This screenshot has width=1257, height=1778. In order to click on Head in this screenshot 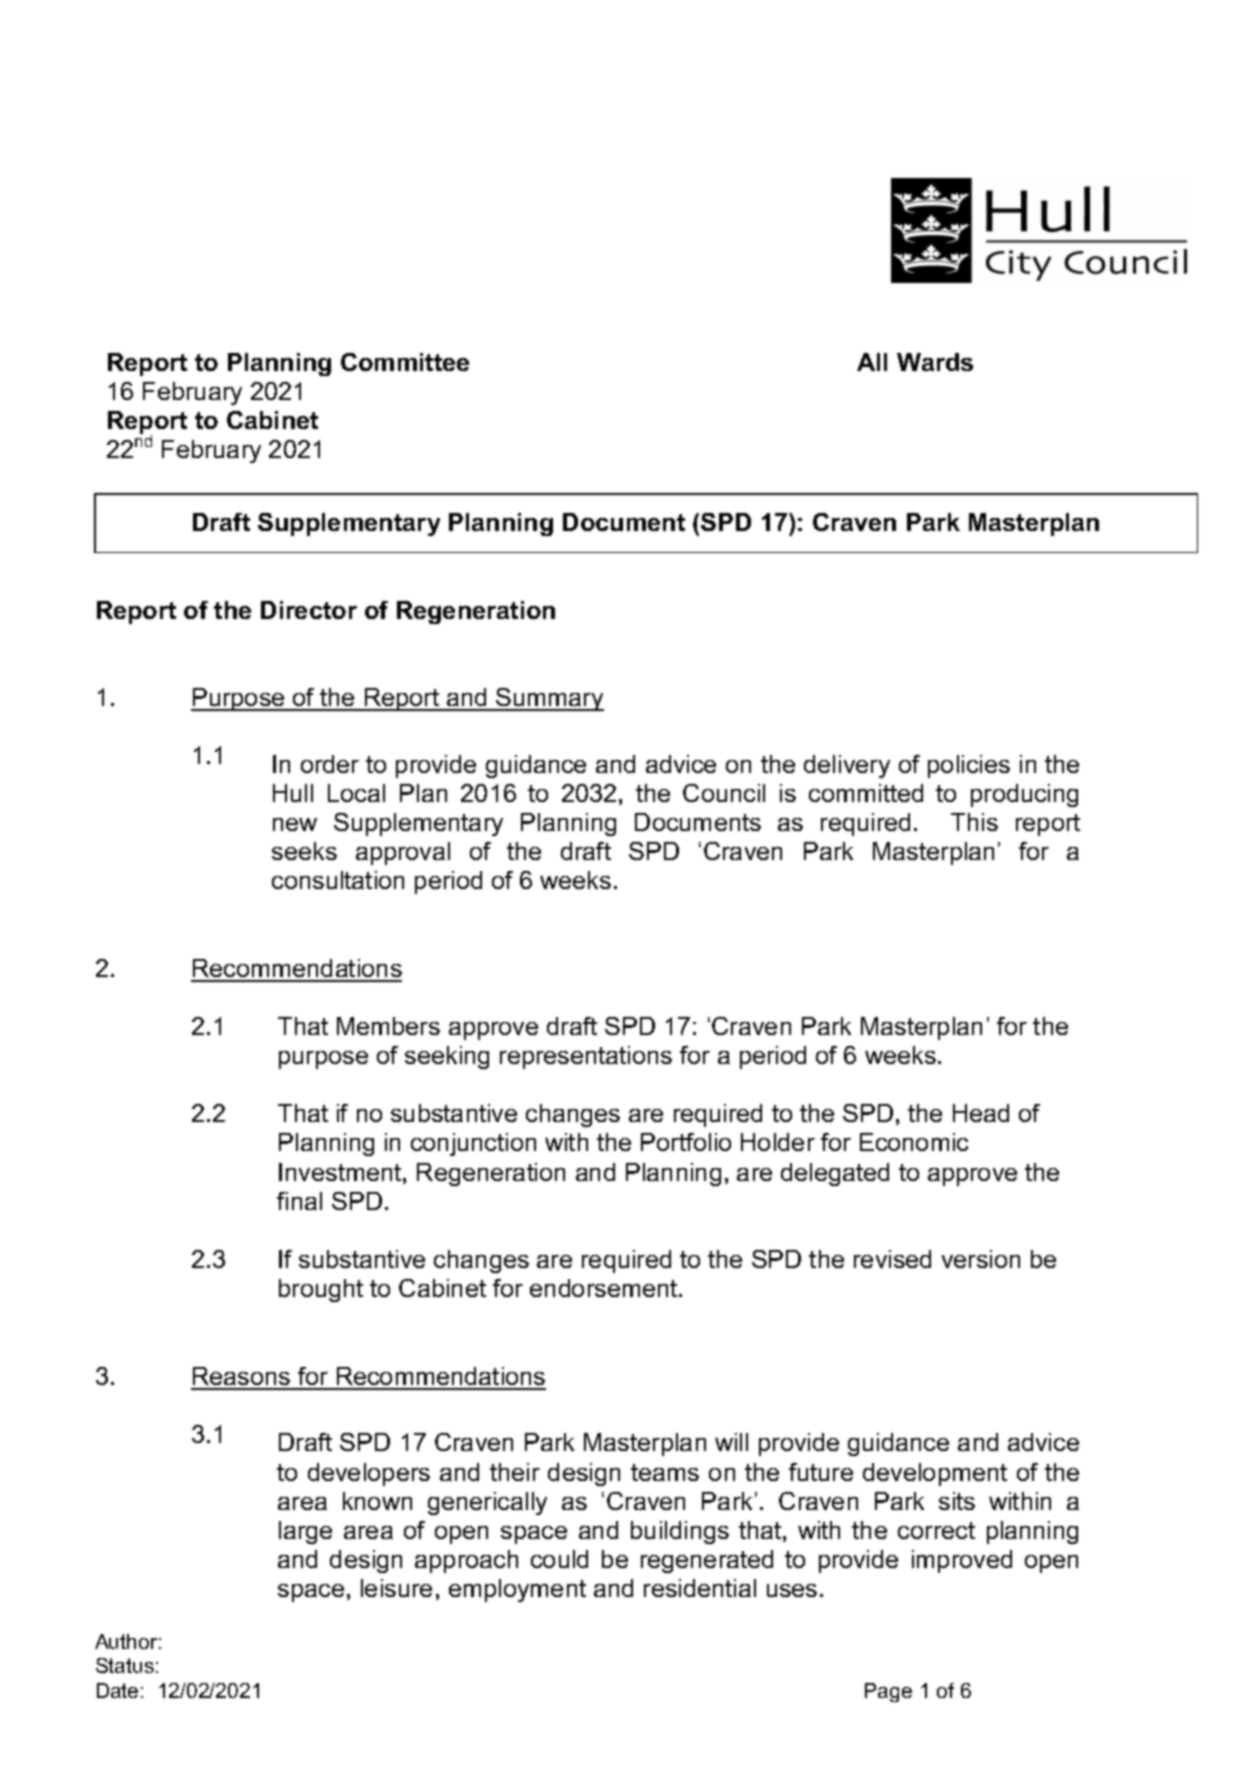, I will do `click(981, 1113)`.
